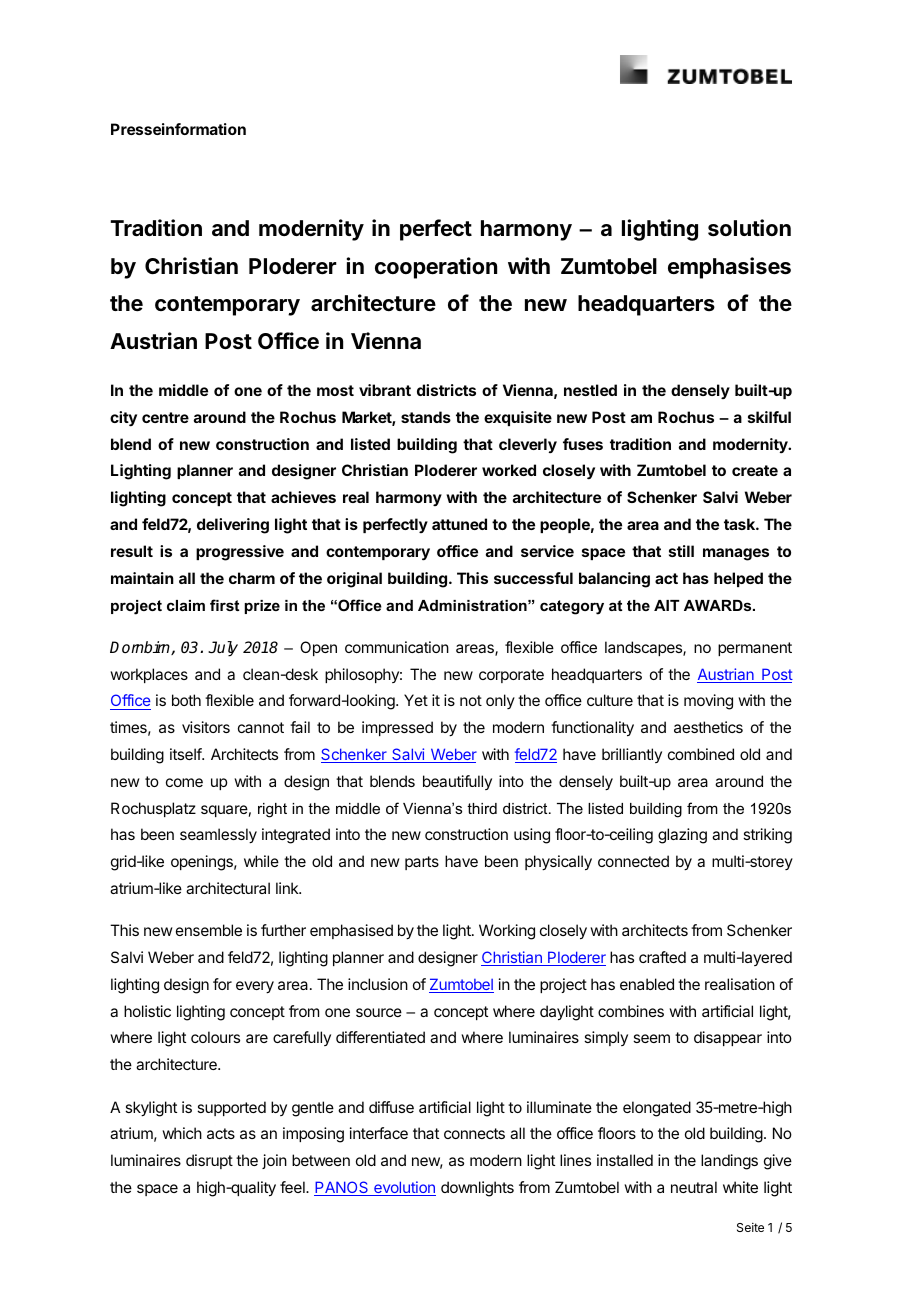 This screenshot has width=924, height=1308. What do you see at coordinates (682, 836) in the screenshot?
I see `glazing` at bounding box center [682, 836].
